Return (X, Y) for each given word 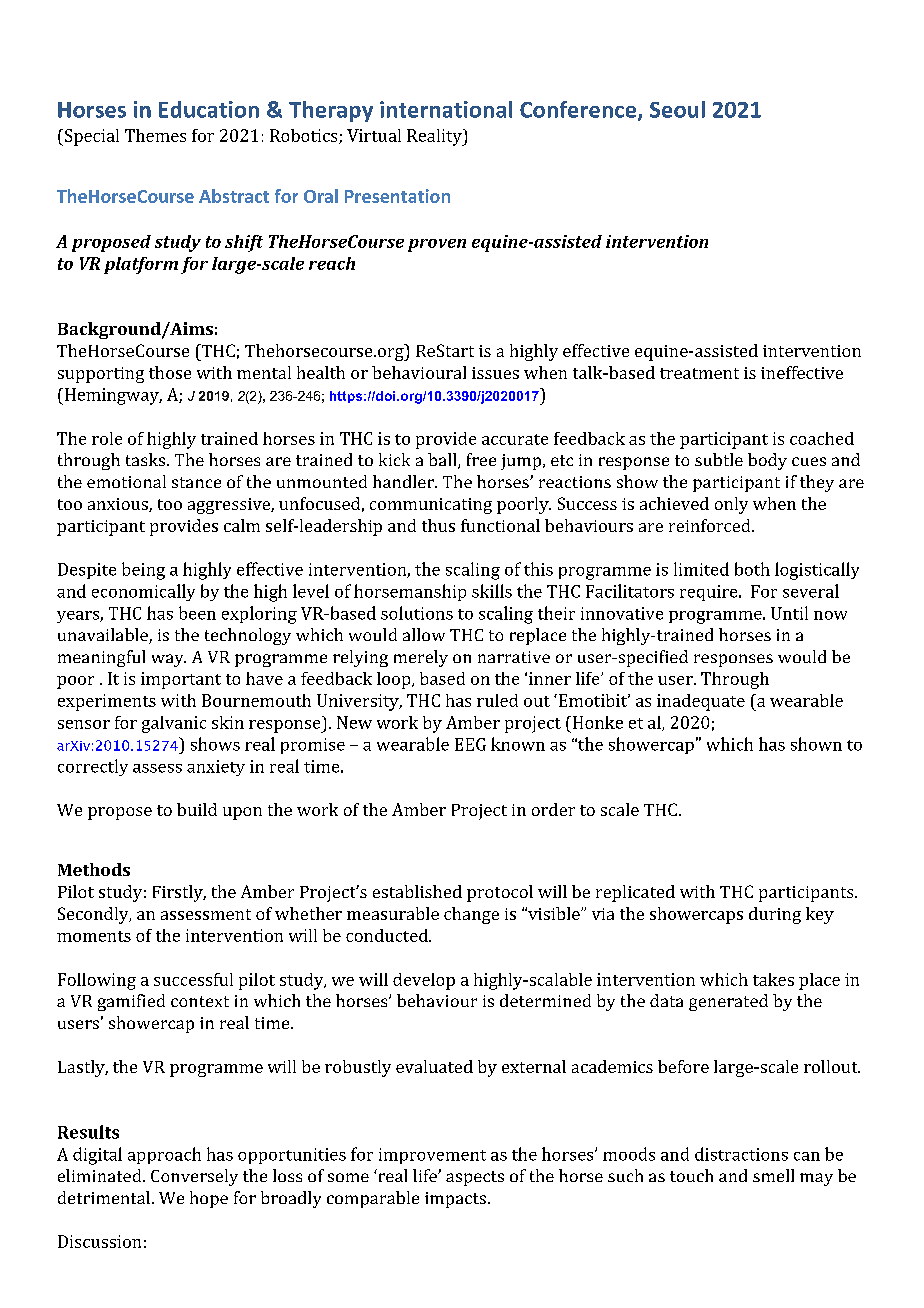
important (181, 680)
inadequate (701, 702)
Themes (155, 135)
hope (209, 1199)
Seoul (677, 109)
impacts (455, 1200)
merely (421, 658)
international (446, 109)
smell (773, 1175)
